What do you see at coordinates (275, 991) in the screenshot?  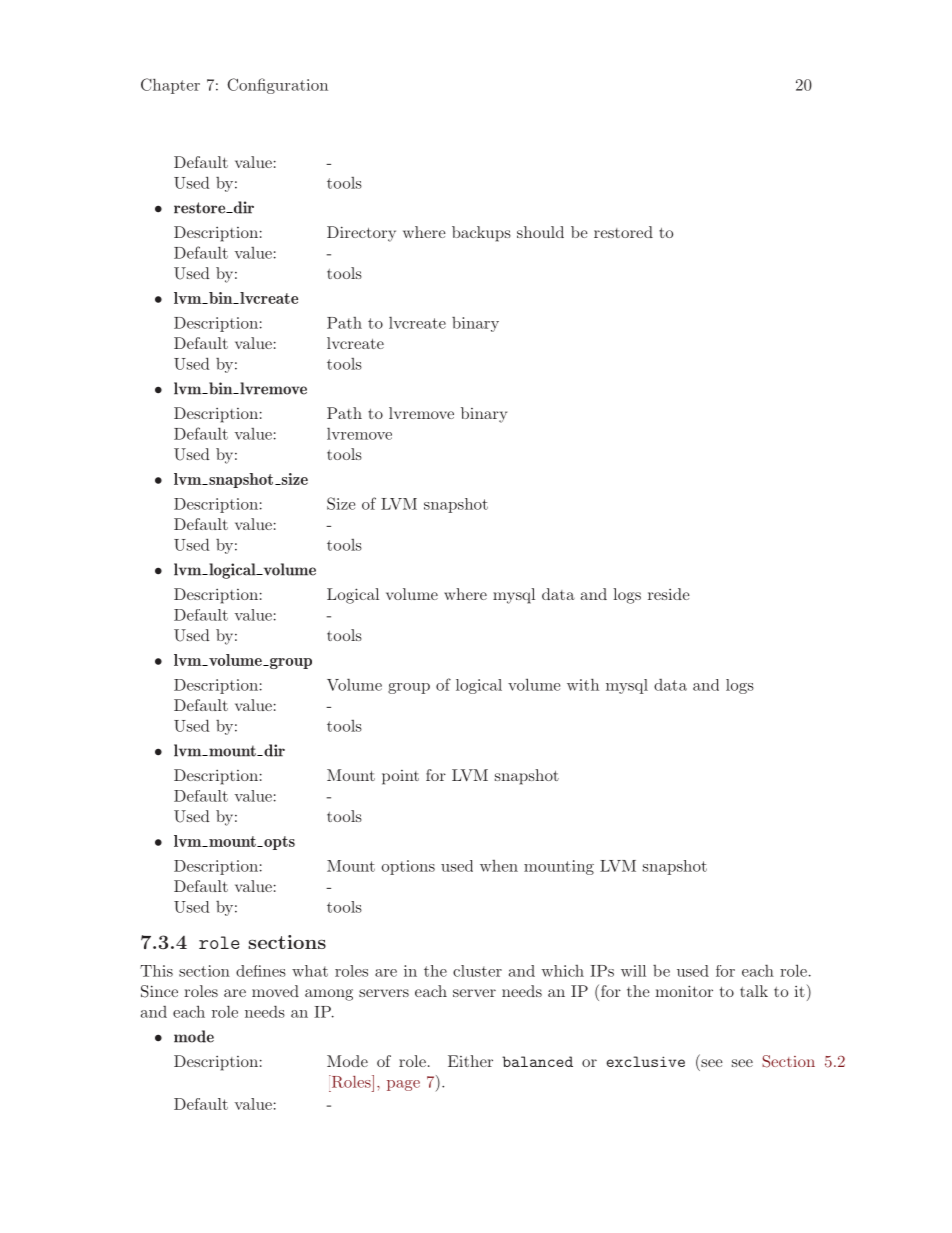 I see `moved` at bounding box center [275, 991].
